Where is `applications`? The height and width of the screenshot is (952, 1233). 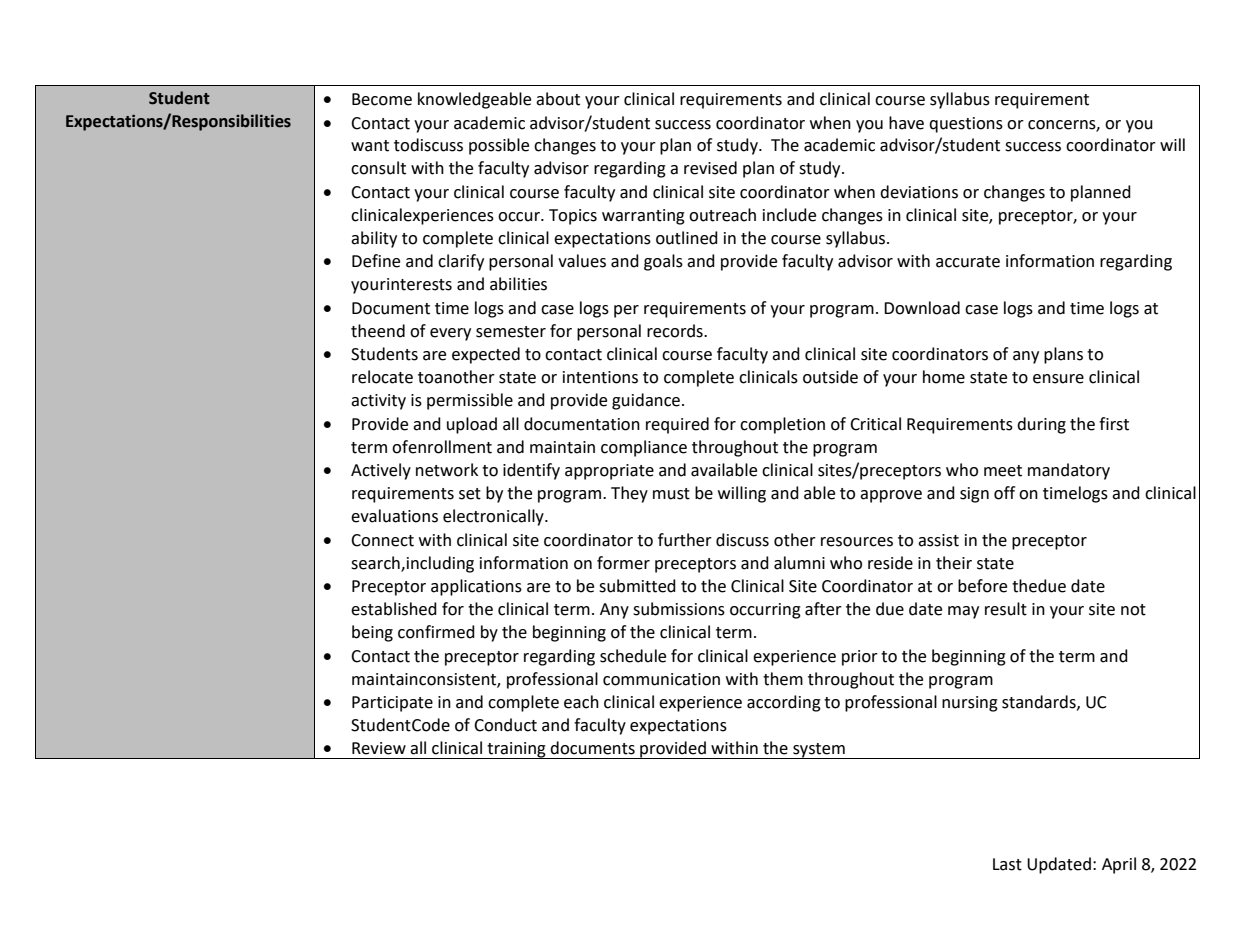 applications is located at coordinates (476, 587).
